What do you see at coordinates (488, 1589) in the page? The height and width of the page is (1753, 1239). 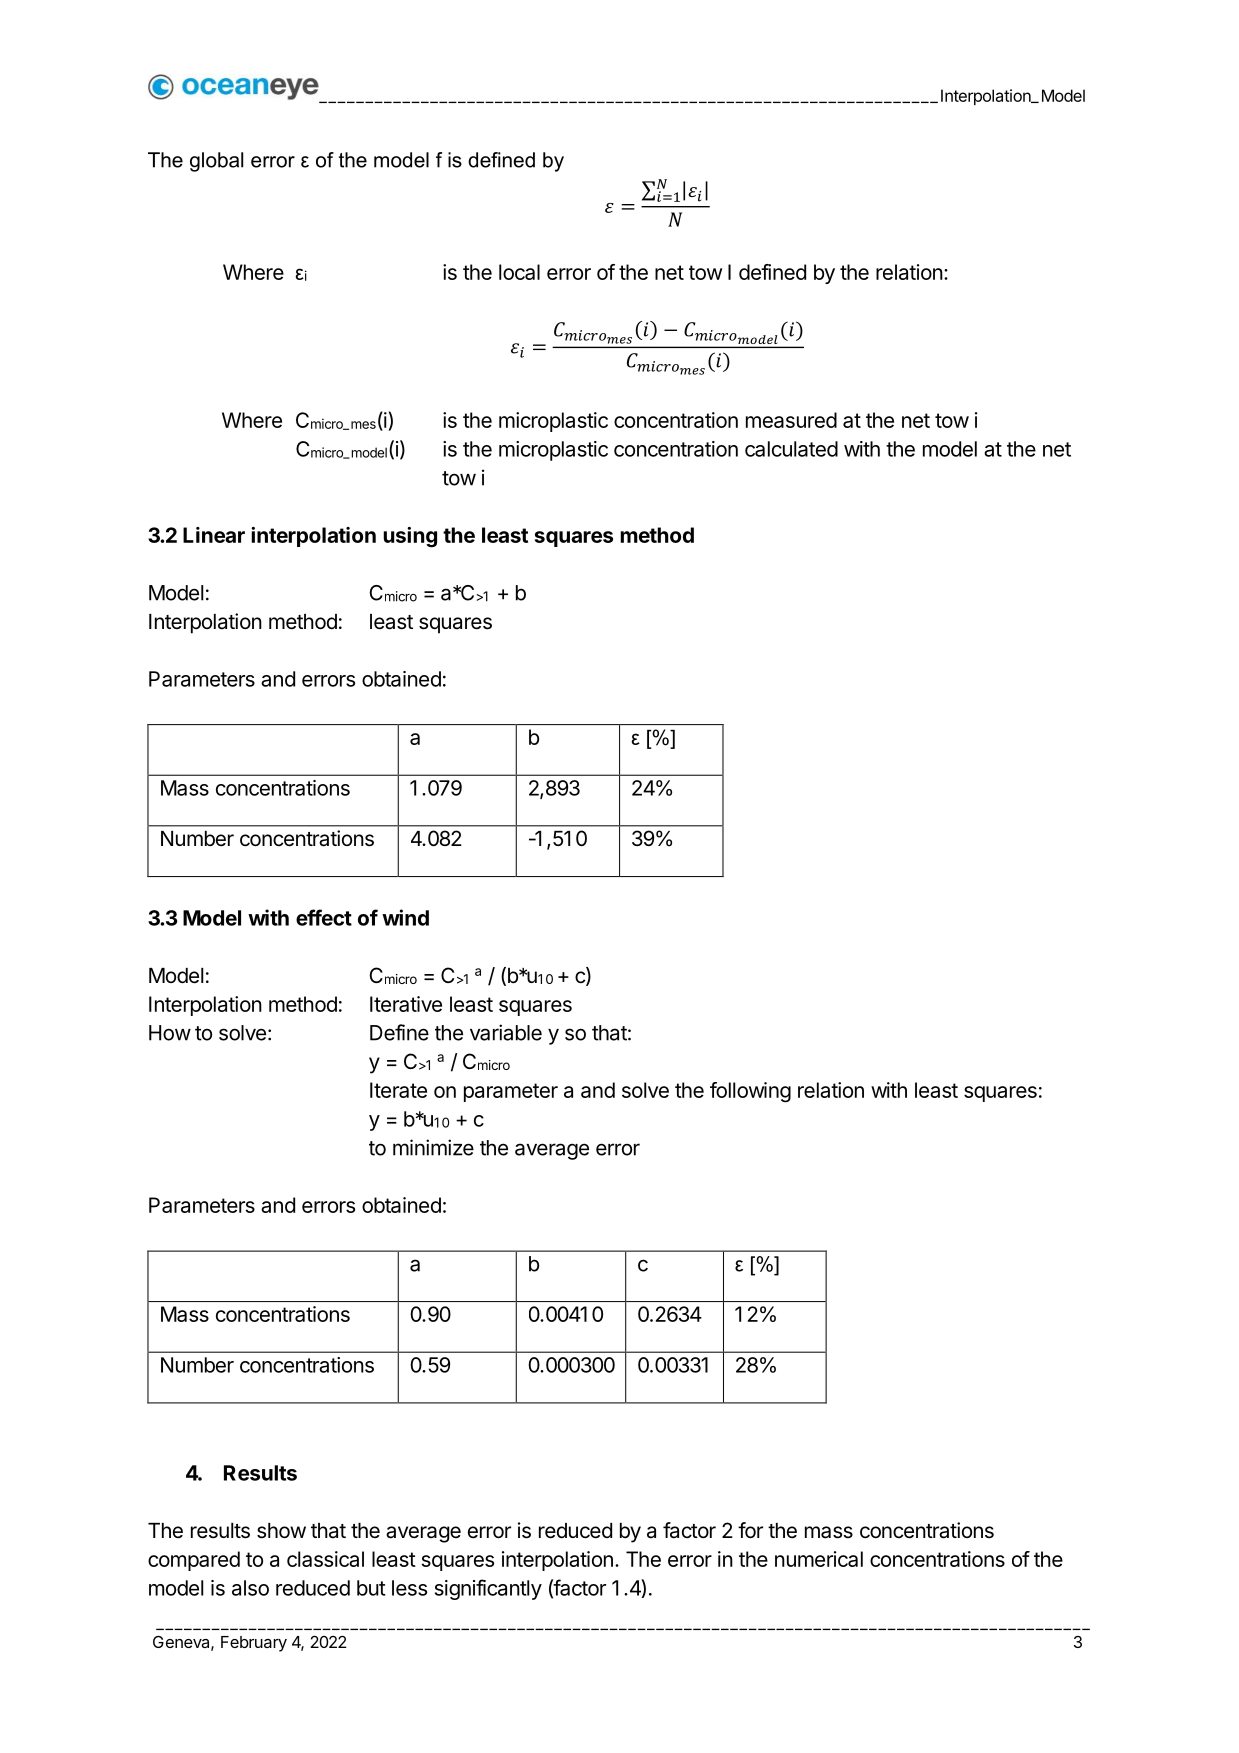 I see `significantly` at bounding box center [488, 1589].
